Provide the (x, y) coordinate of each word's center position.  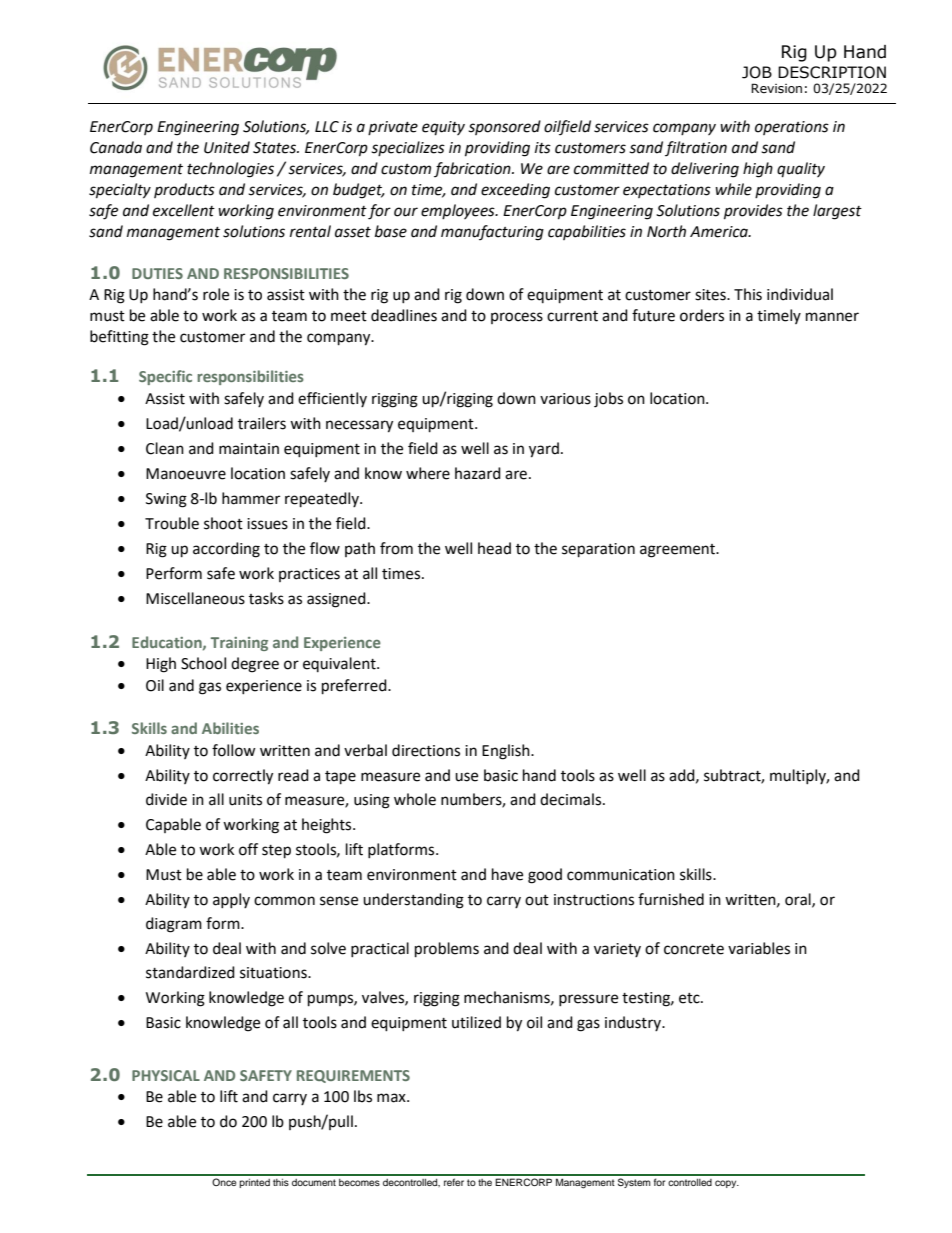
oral (799, 900)
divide (166, 799)
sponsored (504, 127)
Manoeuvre (186, 474)
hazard (478, 473)
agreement (678, 551)
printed (254, 1183)
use (466, 777)
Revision (776, 88)
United (227, 147)
